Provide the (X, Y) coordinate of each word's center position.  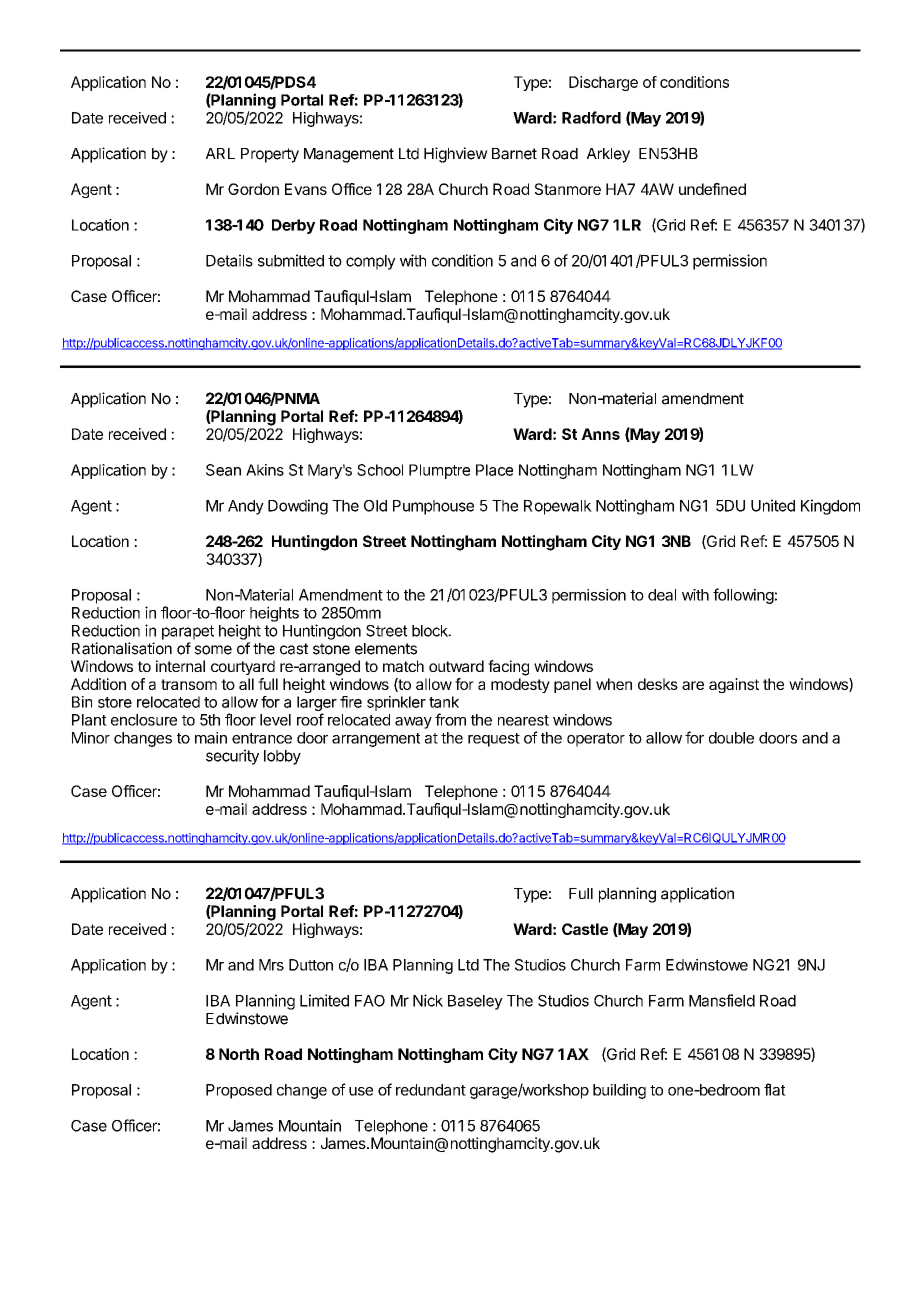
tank (444, 702)
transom (189, 684)
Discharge (603, 83)
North (239, 1054)
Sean (223, 470)
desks (658, 684)
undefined (712, 189)
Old (375, 506)
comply (371, 262)
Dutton (311, 965)
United (773, 505)
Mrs (271, 965)
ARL (220, 153)
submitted (291, 260)
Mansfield (722, 1000)
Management (349, 155)
